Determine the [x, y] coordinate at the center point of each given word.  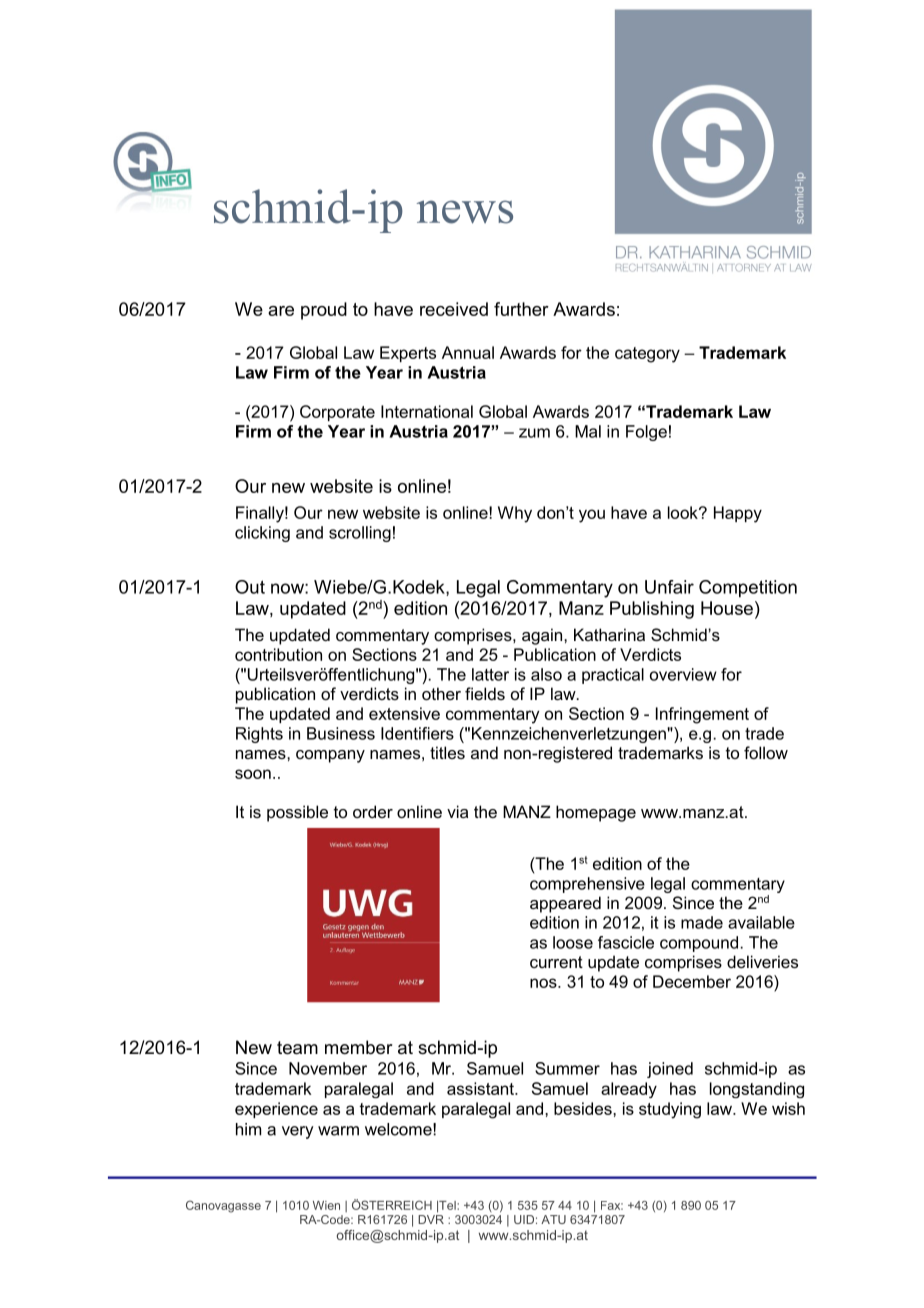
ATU [553, 1219]
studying [670, 1110]
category [647, 355]
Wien [326, 1205]
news [465, 212]
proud [324, 311]
